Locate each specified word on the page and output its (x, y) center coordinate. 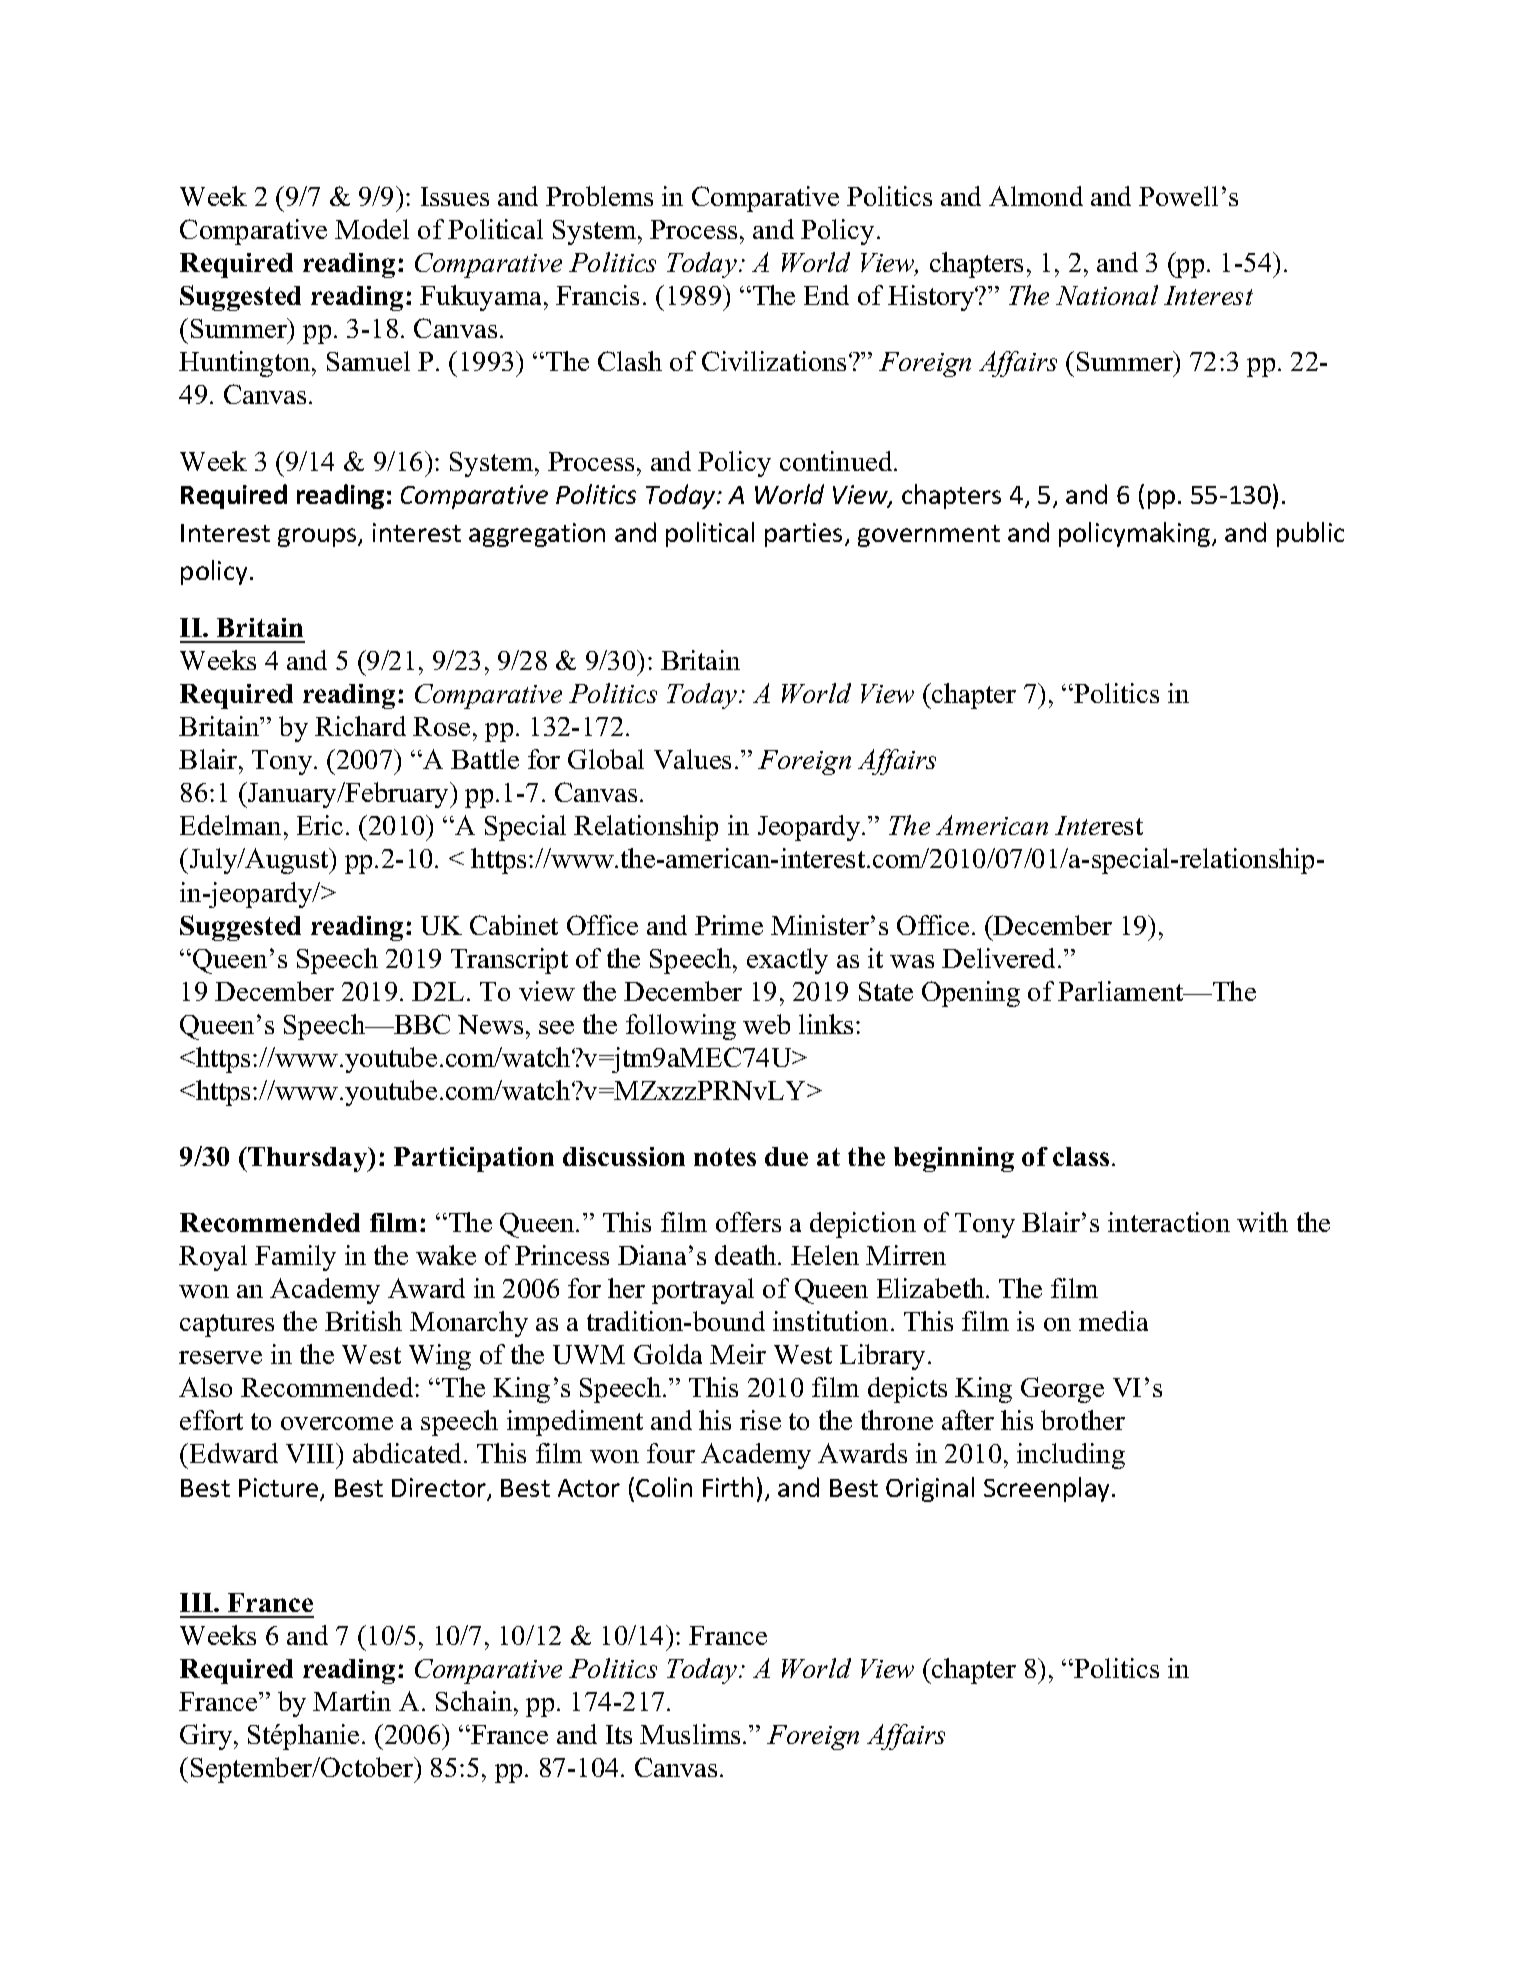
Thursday (308, 1159)
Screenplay (1048, 1489)
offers (748, 1222)
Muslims (690, 1734)
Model (372, 229)
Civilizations (774, 361)
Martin (352, 1701)
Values (692, 759)
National (1107, 295)
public (1310, 534)
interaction (1169, 1222)
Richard (360, 726)
